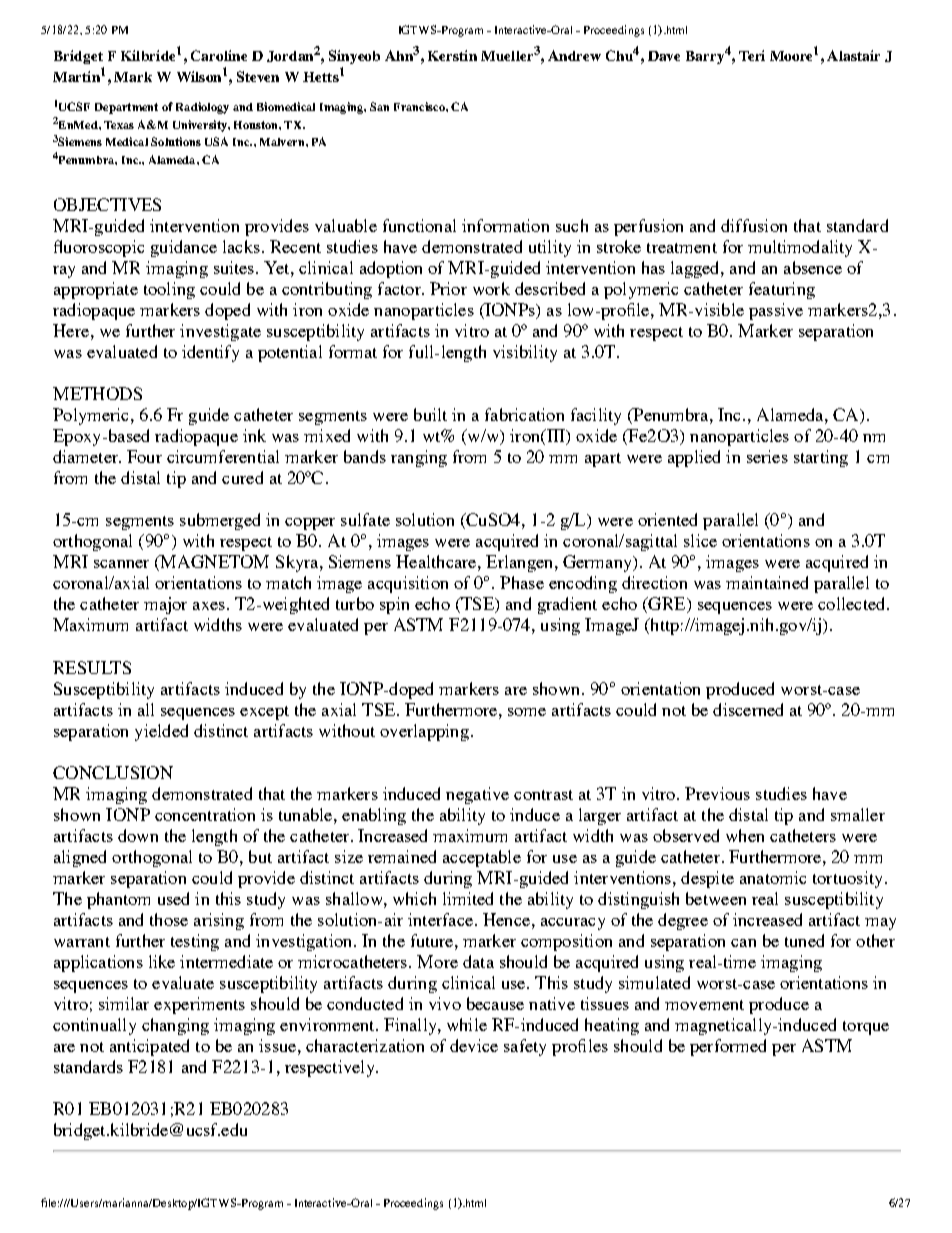  I want to click on Wilson, so click(199, 76).
